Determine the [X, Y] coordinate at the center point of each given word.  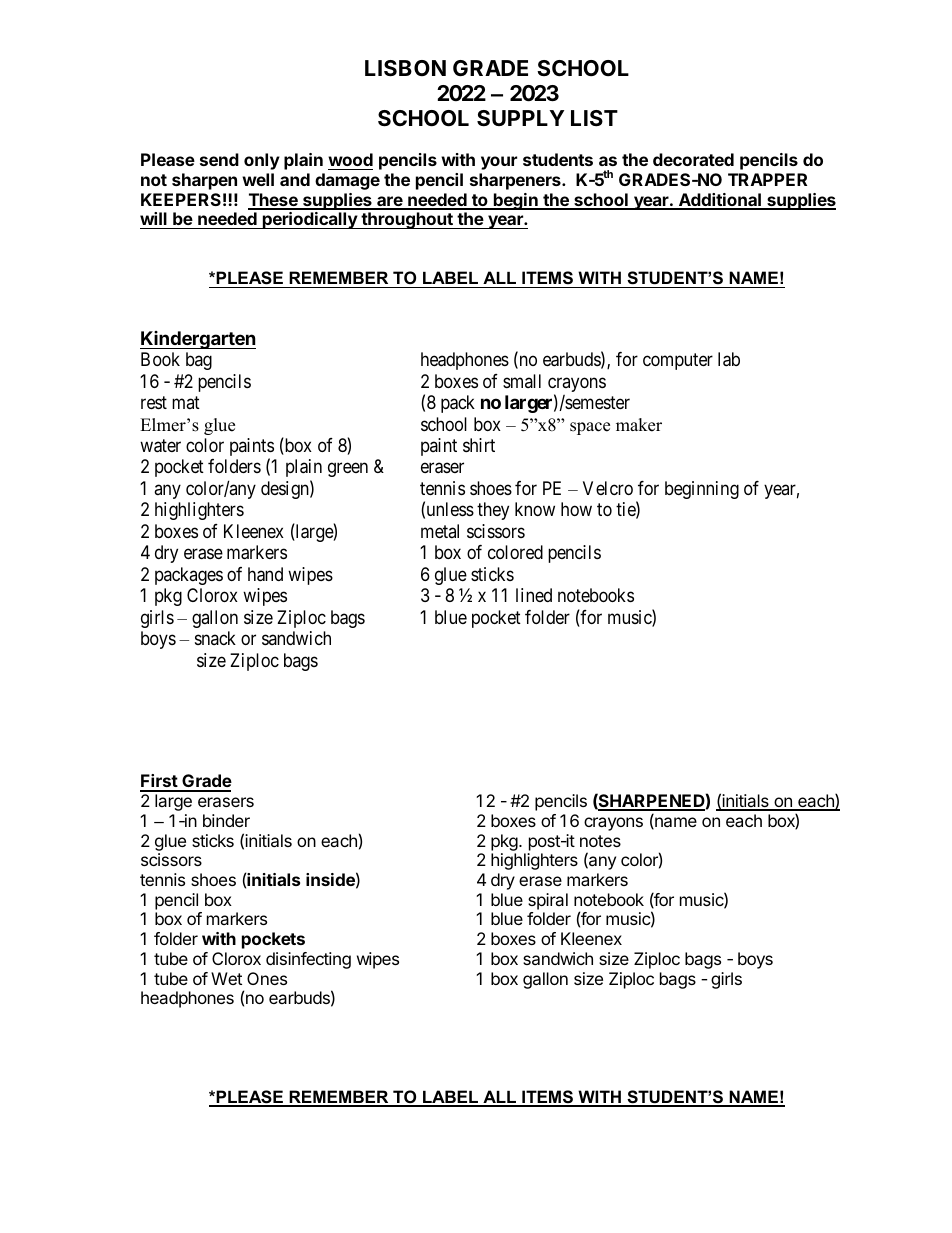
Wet [226, 978]
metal [440, 531]
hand [265, 574]
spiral [548, 901]
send [219, 159]
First [159, 782]
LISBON [405, 68]
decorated [693, 159]
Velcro [608, 488]
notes [600, 841]
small [522, 381]
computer [678, 361]
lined [534, 595]
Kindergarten [198, 340]
